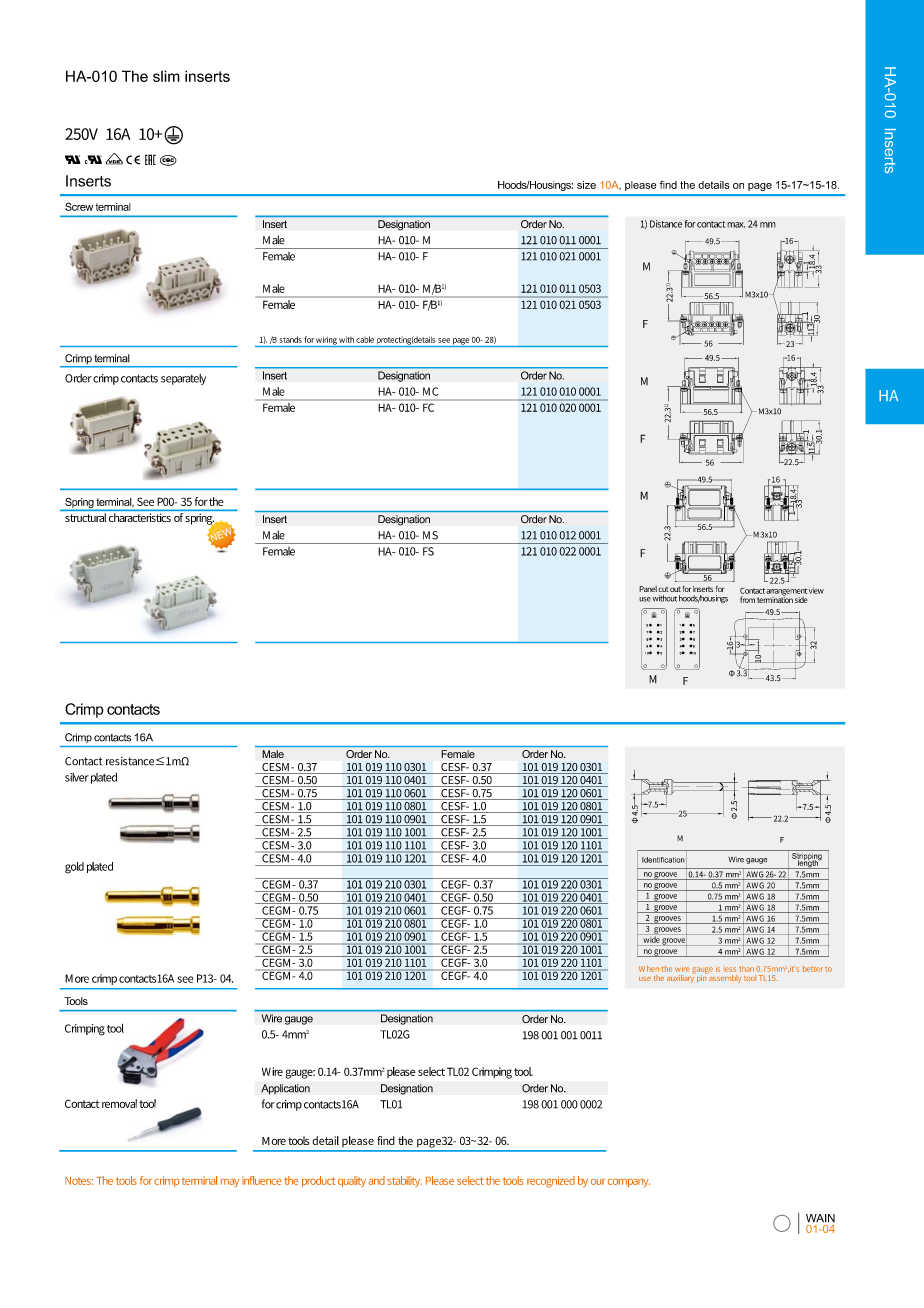 The image size is (924, 1308). Describe the element at coordinates (166, 76) in the screenshot. I see `slim` at that location.
